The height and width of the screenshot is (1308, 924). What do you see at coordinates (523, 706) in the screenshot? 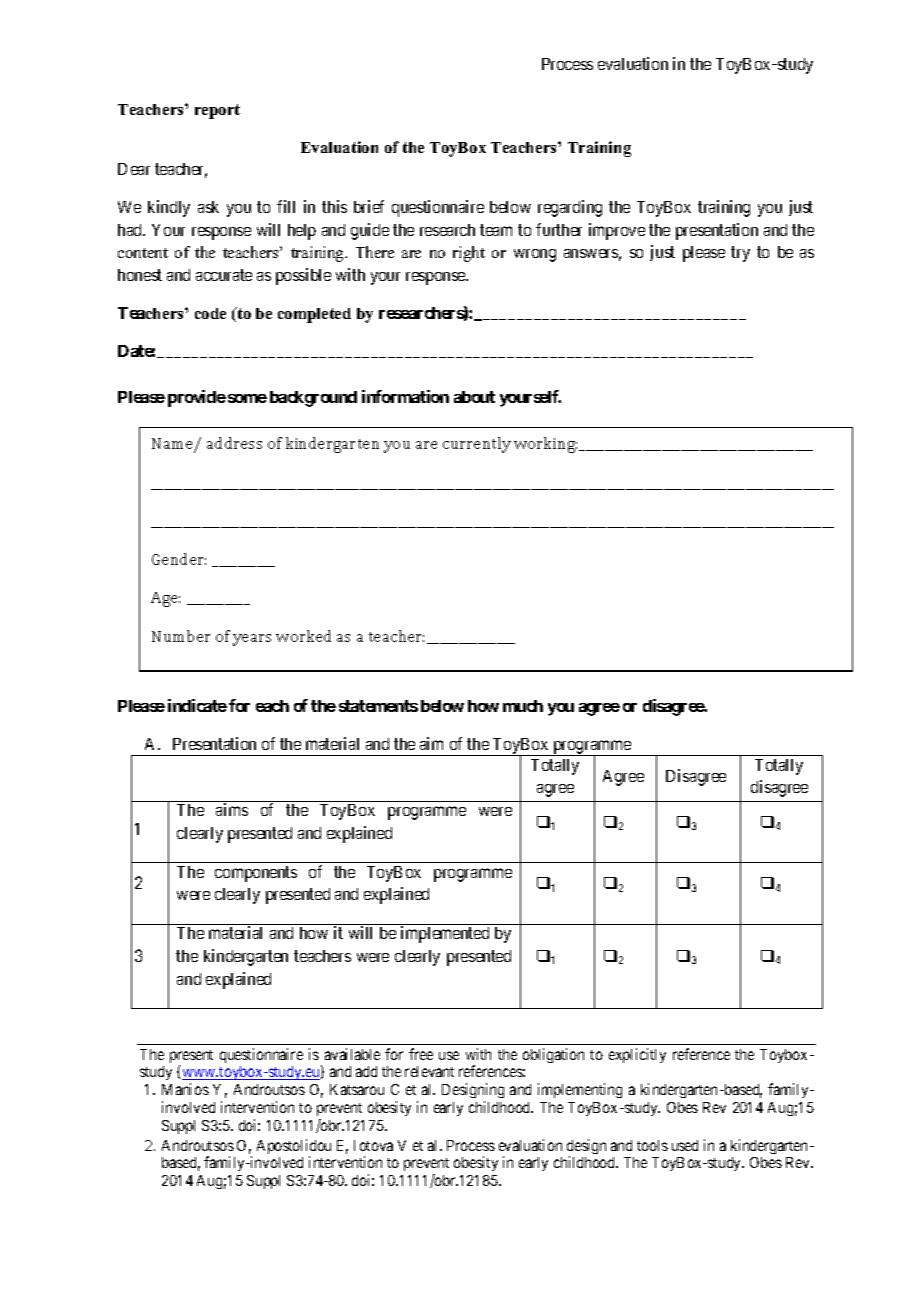
I see `much` at bounding box center [523, 706].
